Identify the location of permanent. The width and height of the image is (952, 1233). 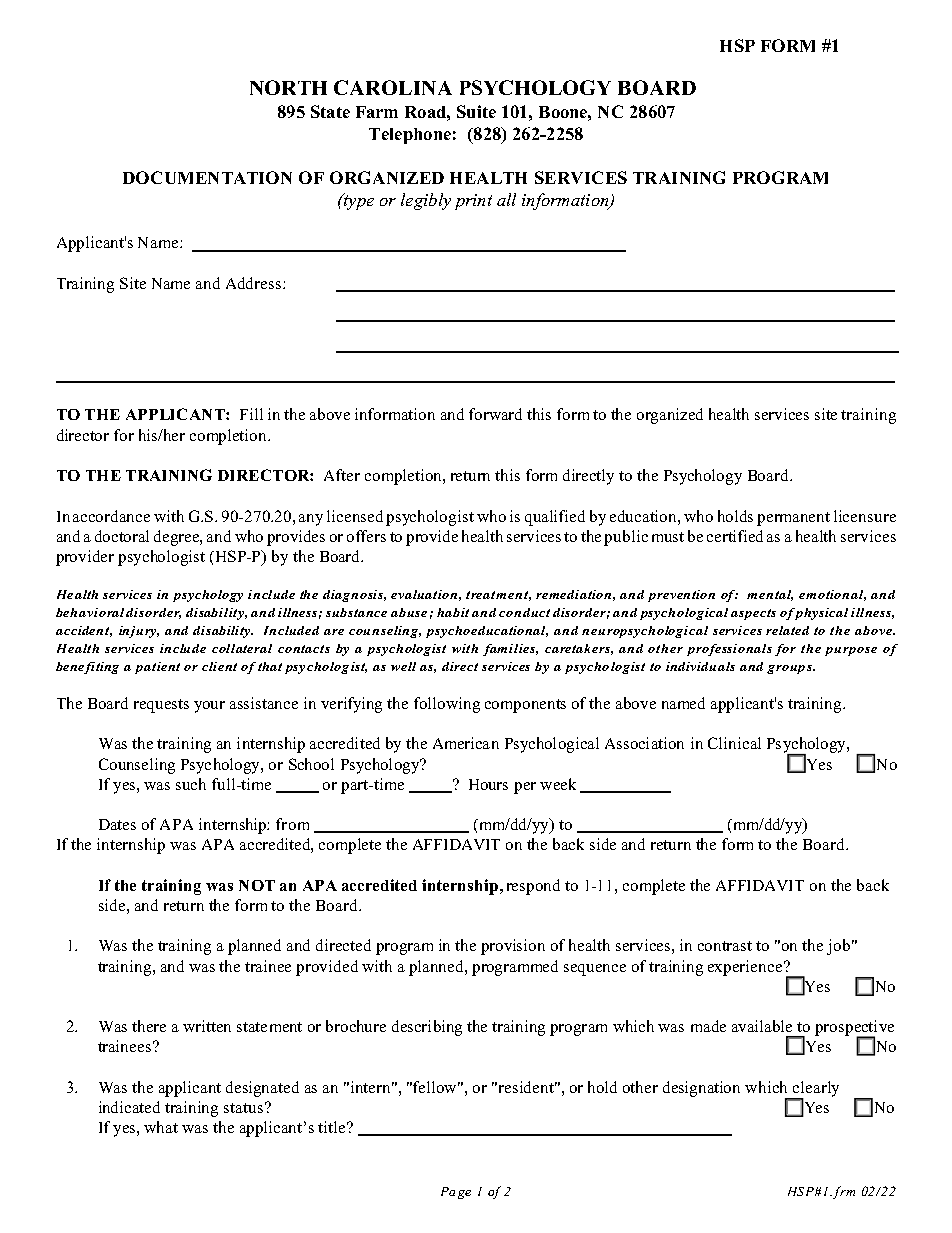
(793, 519).
